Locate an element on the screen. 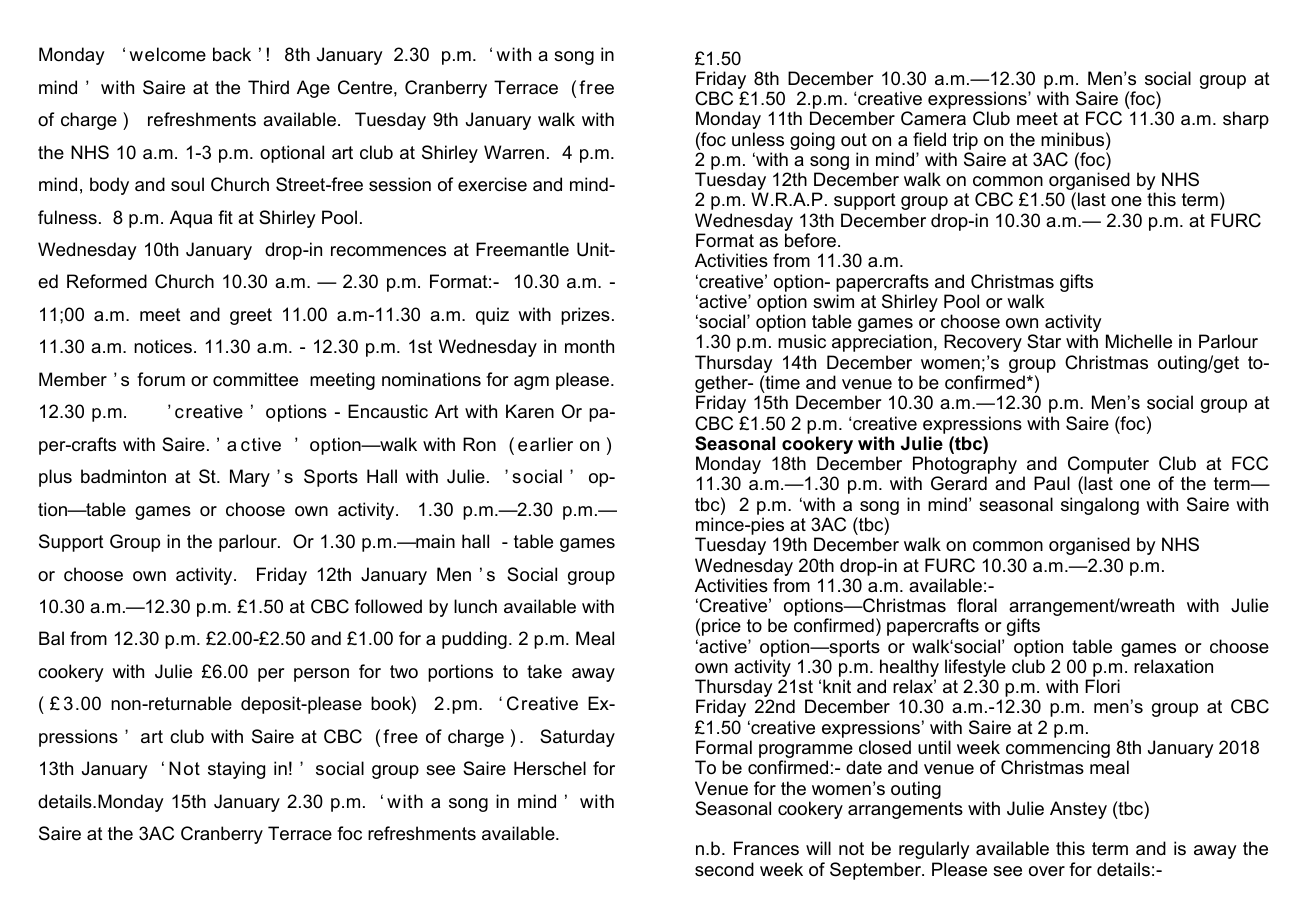 Image resolution: width=1308 pixels, height=924 pixels. price is located at coordinates (721, 627).
